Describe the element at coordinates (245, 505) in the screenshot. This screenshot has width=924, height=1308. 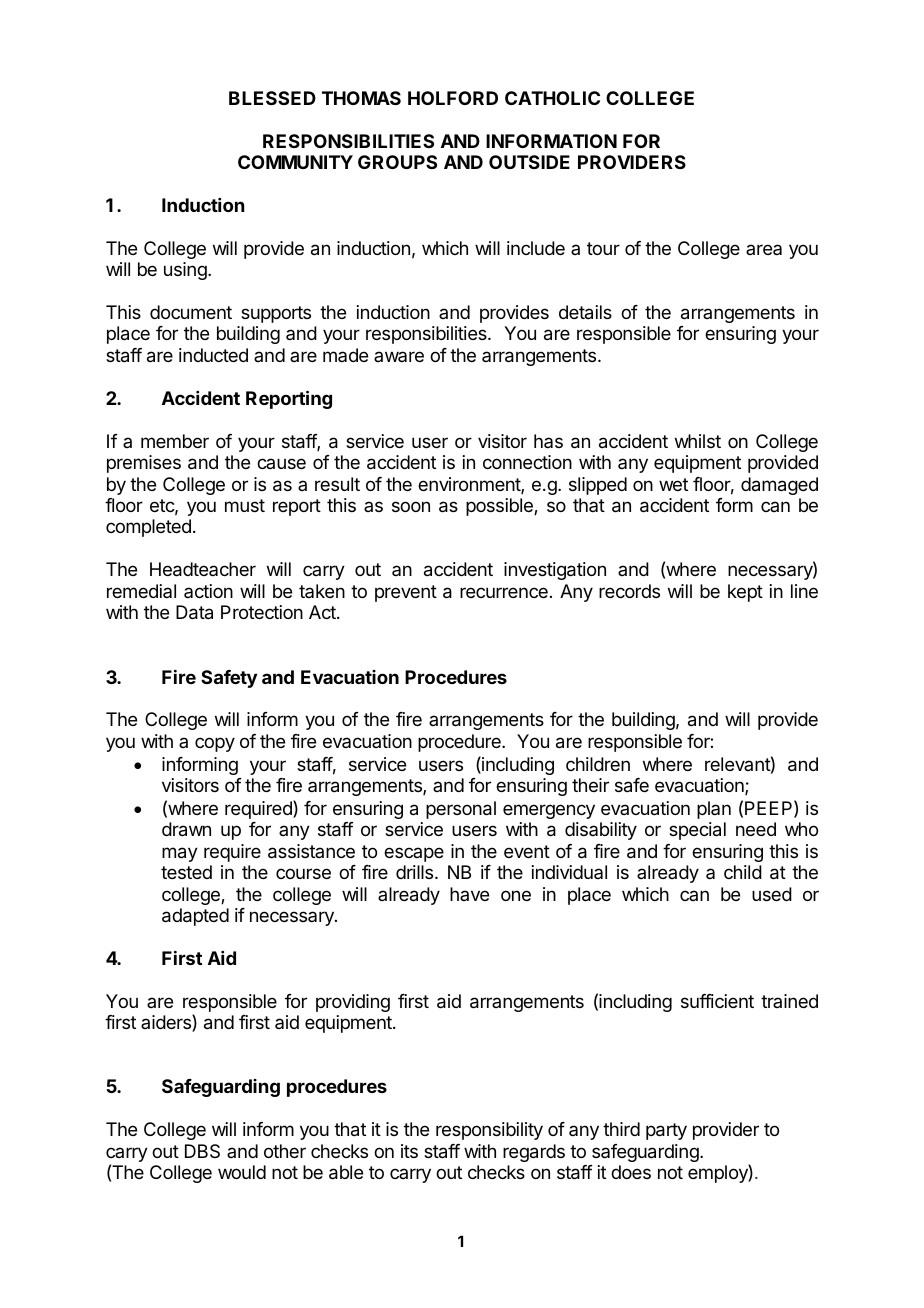
I see `must` at that location.
